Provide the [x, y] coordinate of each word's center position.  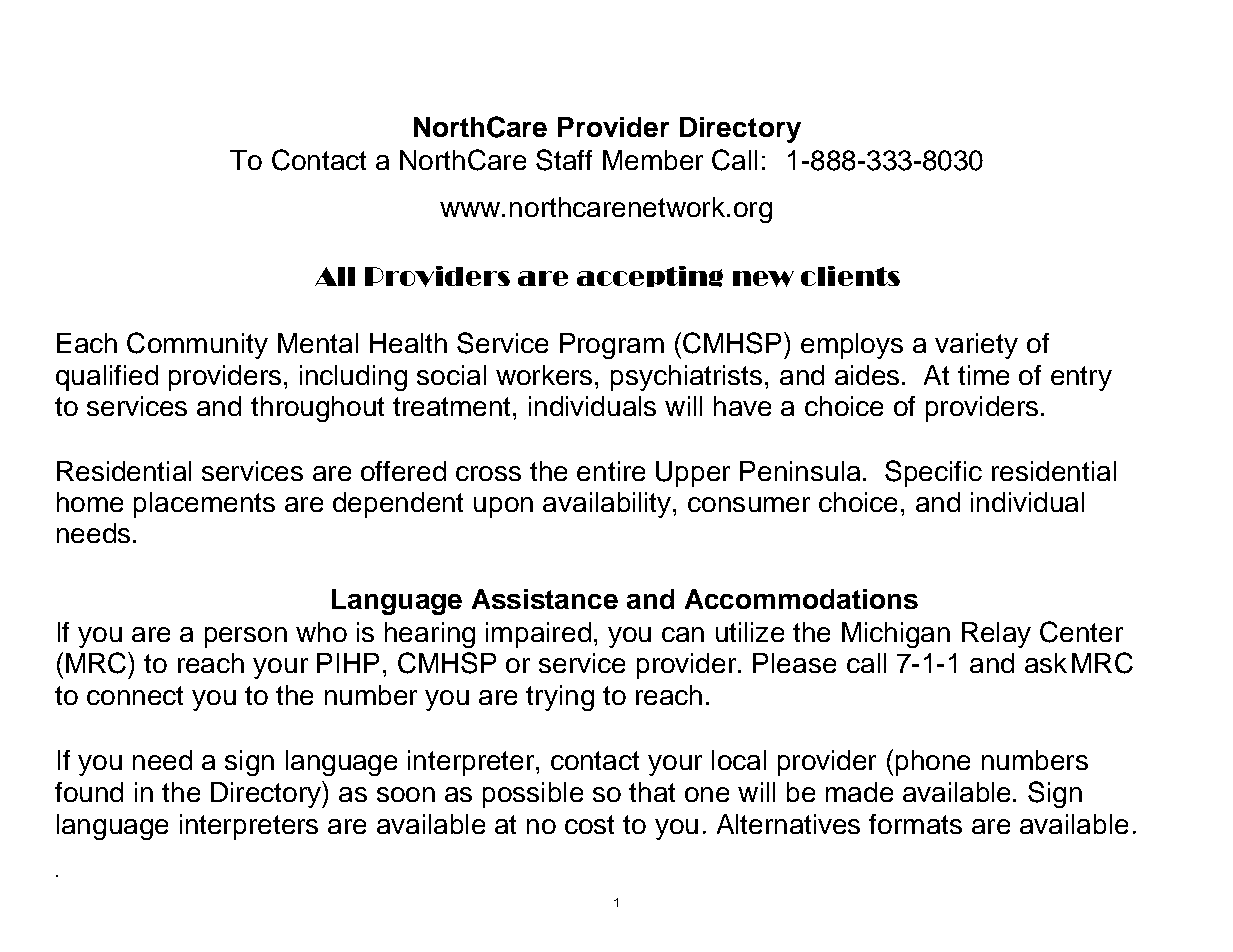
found [89, 792]
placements [204, 505]
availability [608, 505]
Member [653, 160]
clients [850, 276]
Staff [564, 160]
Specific [933, 473]
